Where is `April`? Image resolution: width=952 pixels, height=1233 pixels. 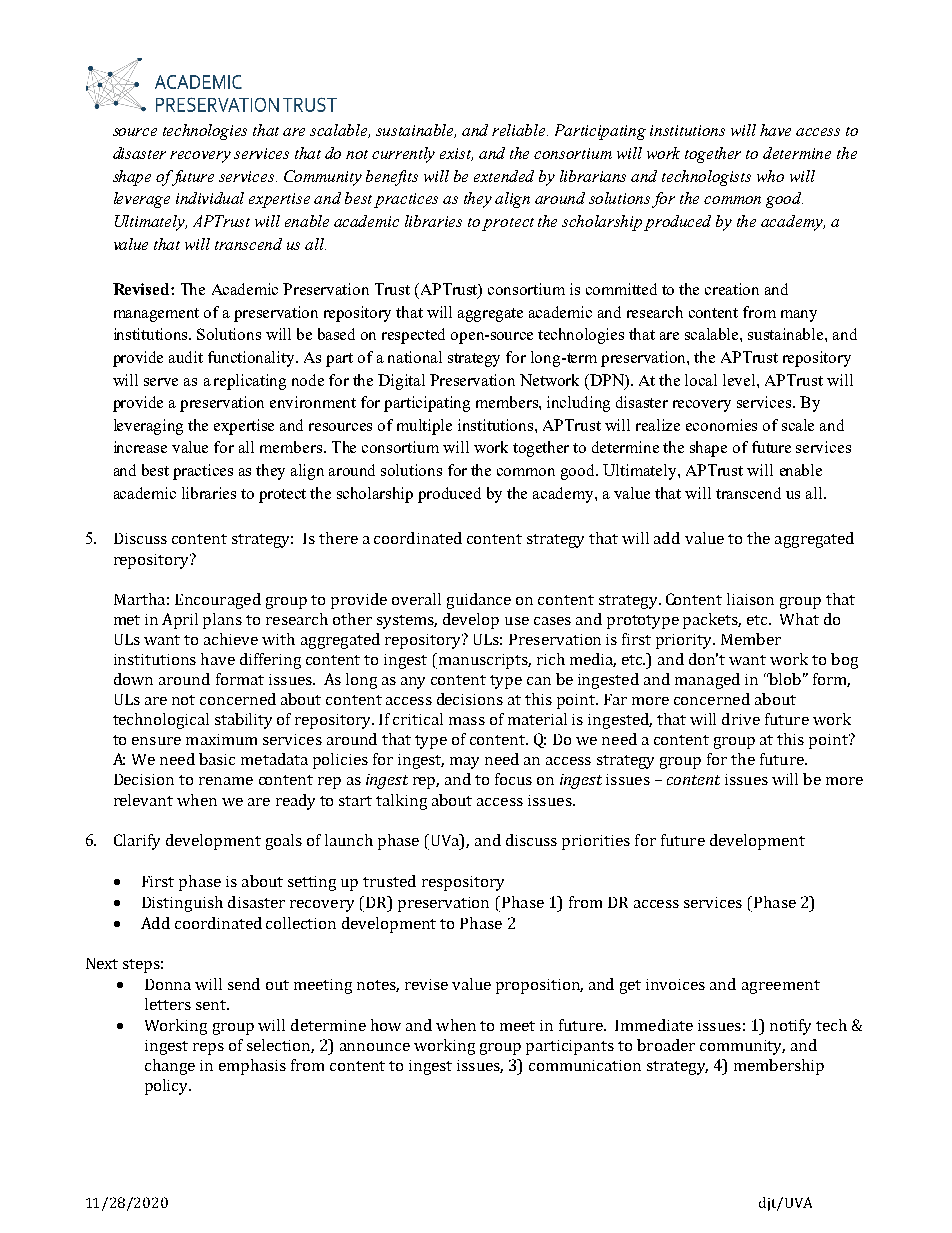 April is located at coordinates (180, 621).
